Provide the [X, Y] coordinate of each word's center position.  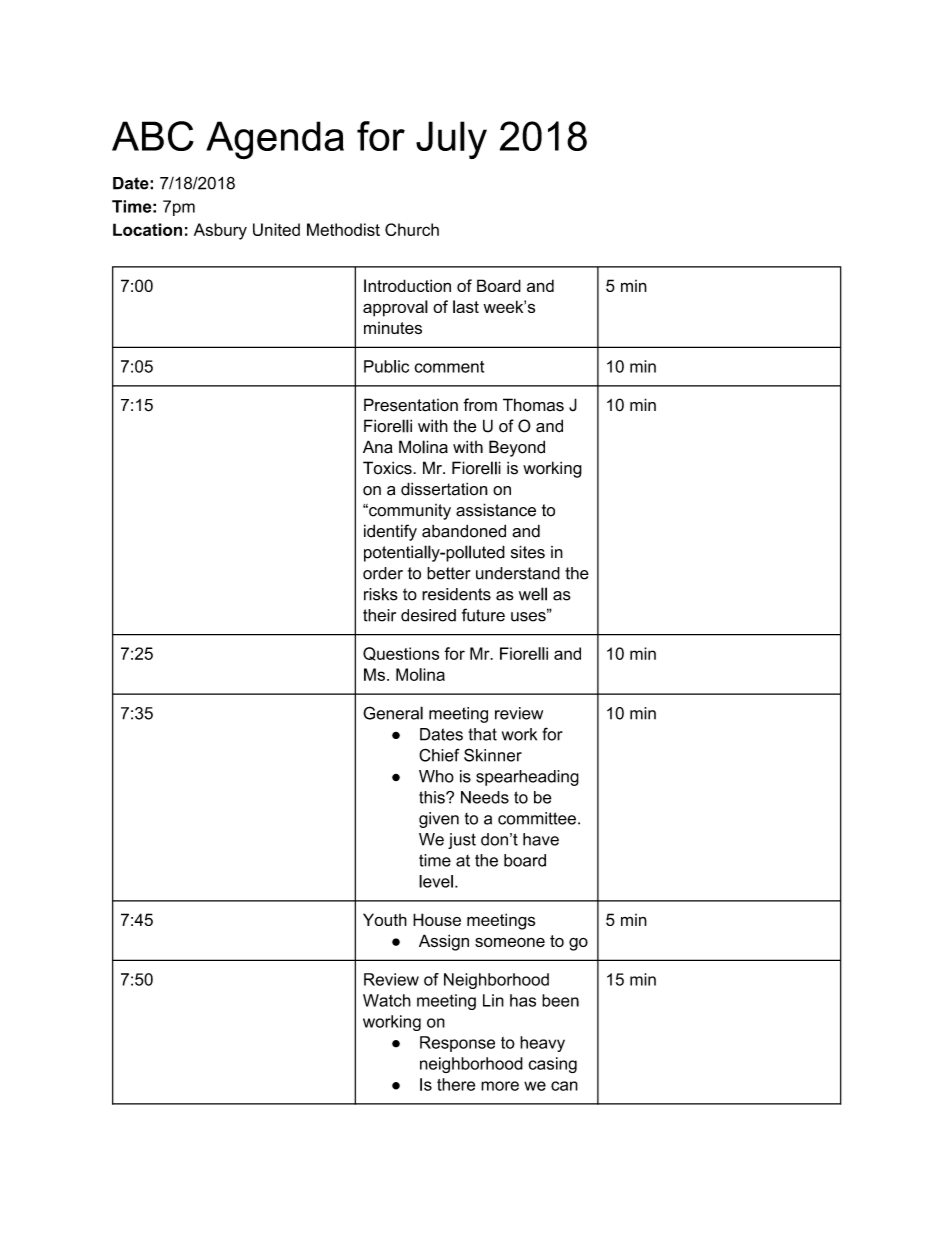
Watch [387, 1000]
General [393, 713]
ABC [153, 136]
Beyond [517, 448]
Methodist [343, 229]
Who [436, 776]
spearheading [527, 778]
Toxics [388, 468]
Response [457, 1044]
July [451, 140]
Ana [378, 447]
